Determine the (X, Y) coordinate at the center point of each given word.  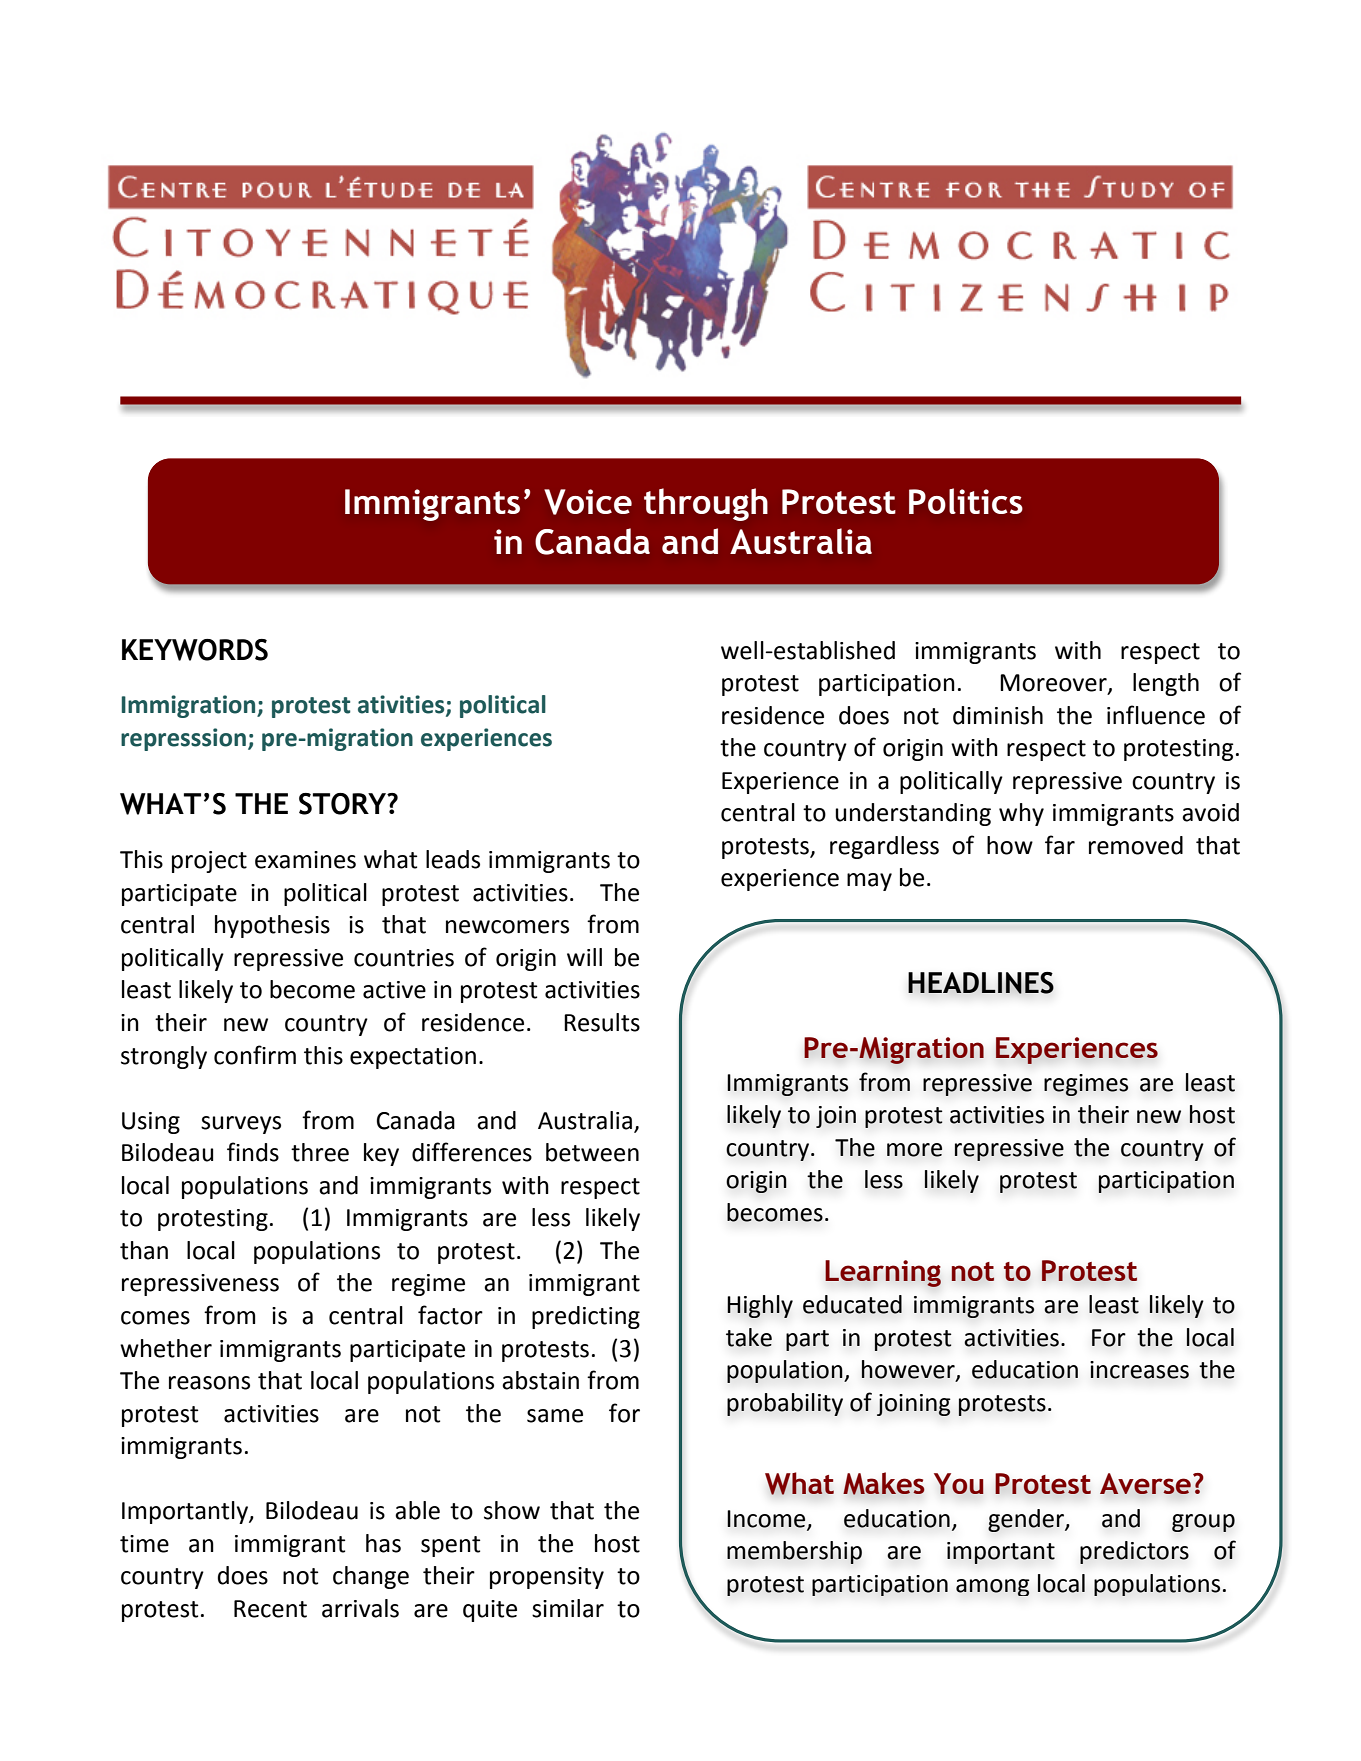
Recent (270, 1609)
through (706, 504)
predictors (1134, 1552)
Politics (966, 501)
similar (568, 1608)
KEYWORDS (195, 650)
